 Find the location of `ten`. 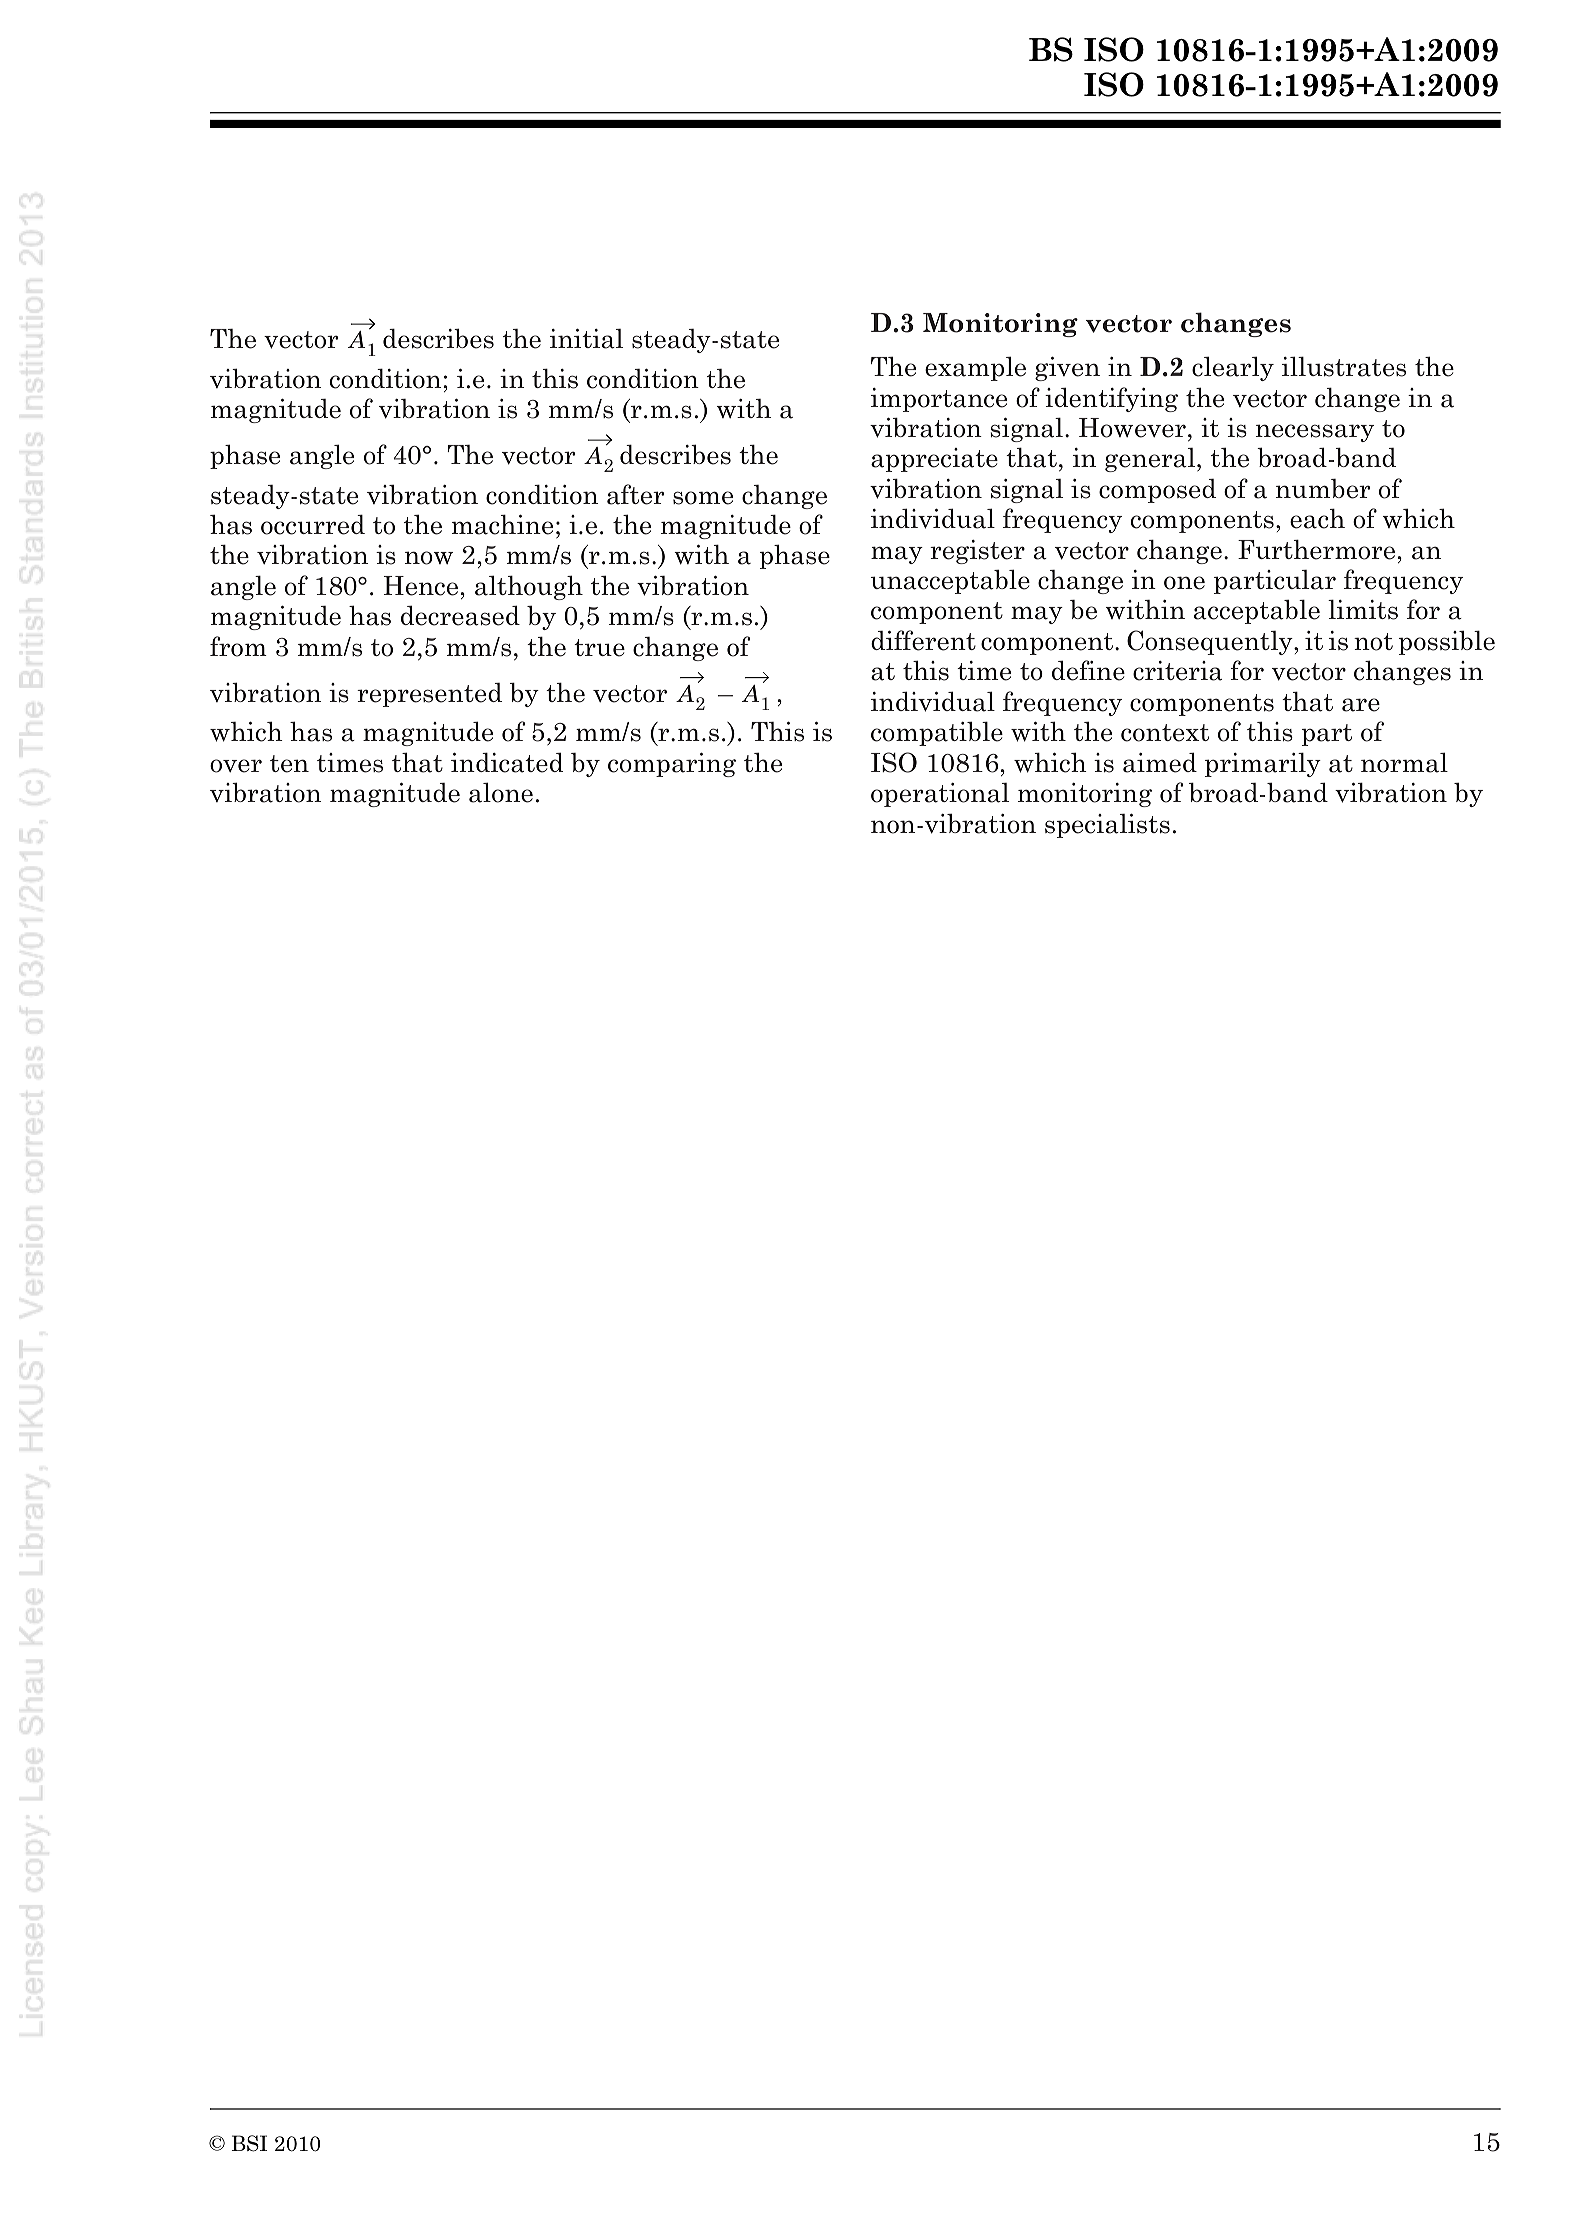

ten is located at coordinates (289, 764).
